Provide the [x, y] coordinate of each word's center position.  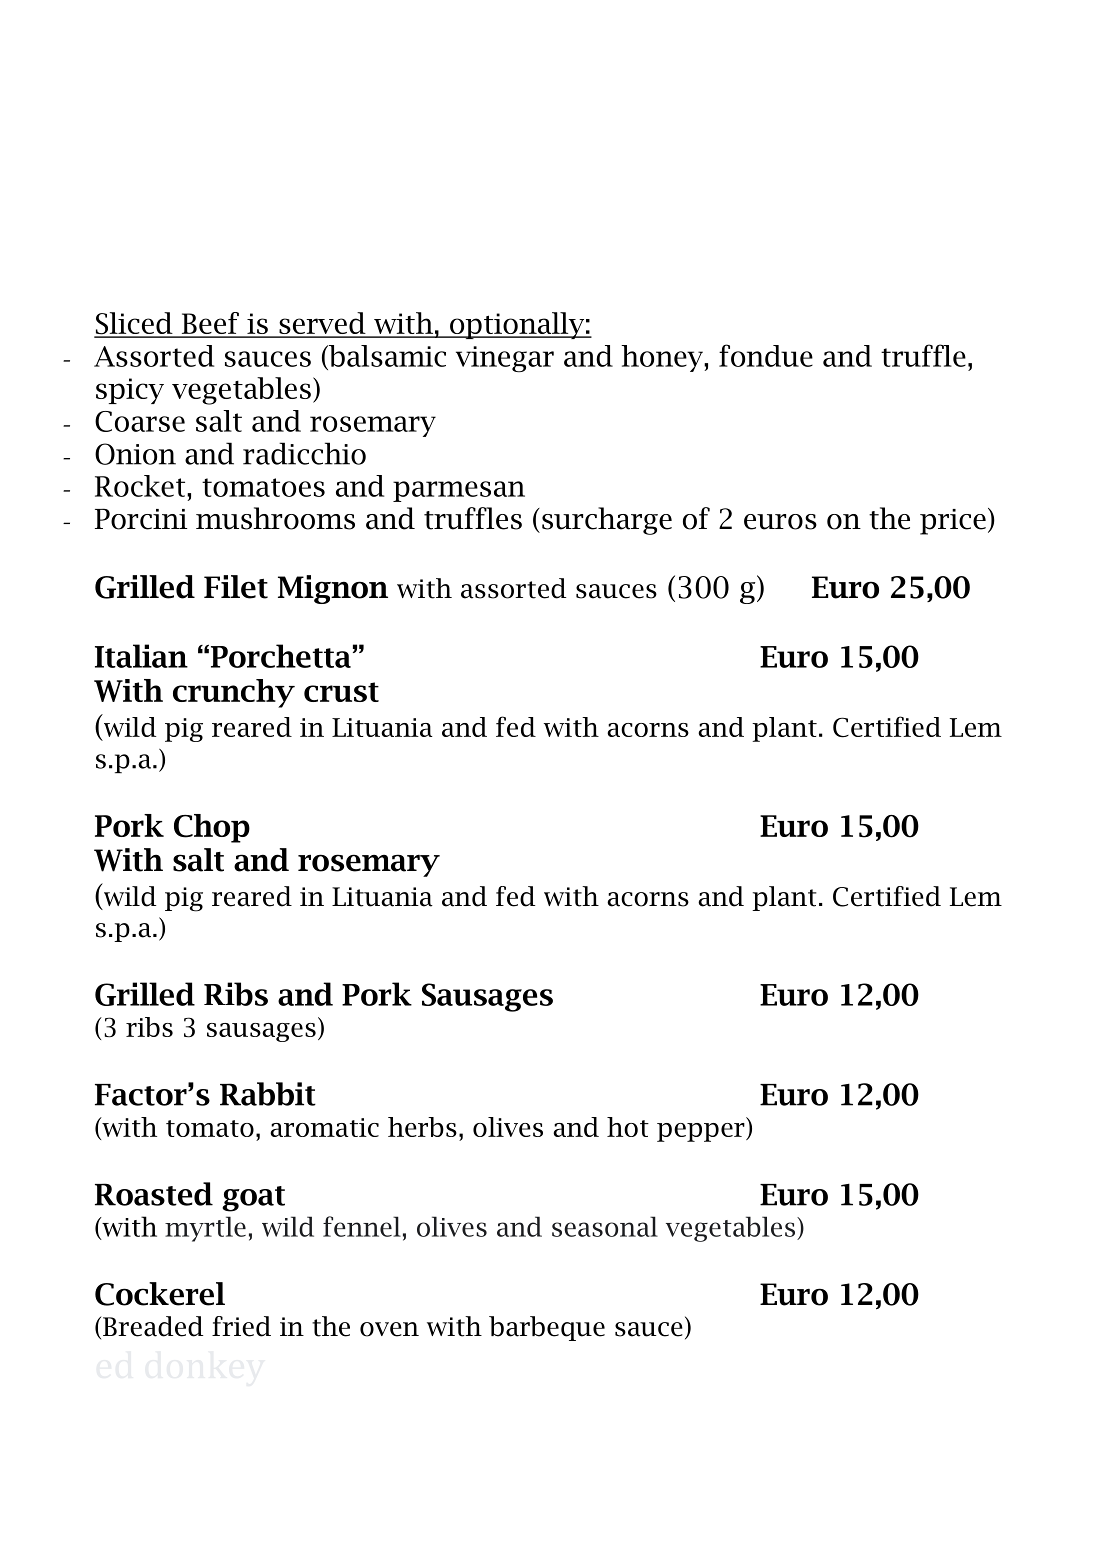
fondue [766, 355]
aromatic [324, 1127]
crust [341, 692]
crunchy [234, 693]
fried [241, 1326]
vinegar [505, 359]
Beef [210, 324]
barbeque [547, 1328]
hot [628, 1127]
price [953, 522]
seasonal [605, 1226]
